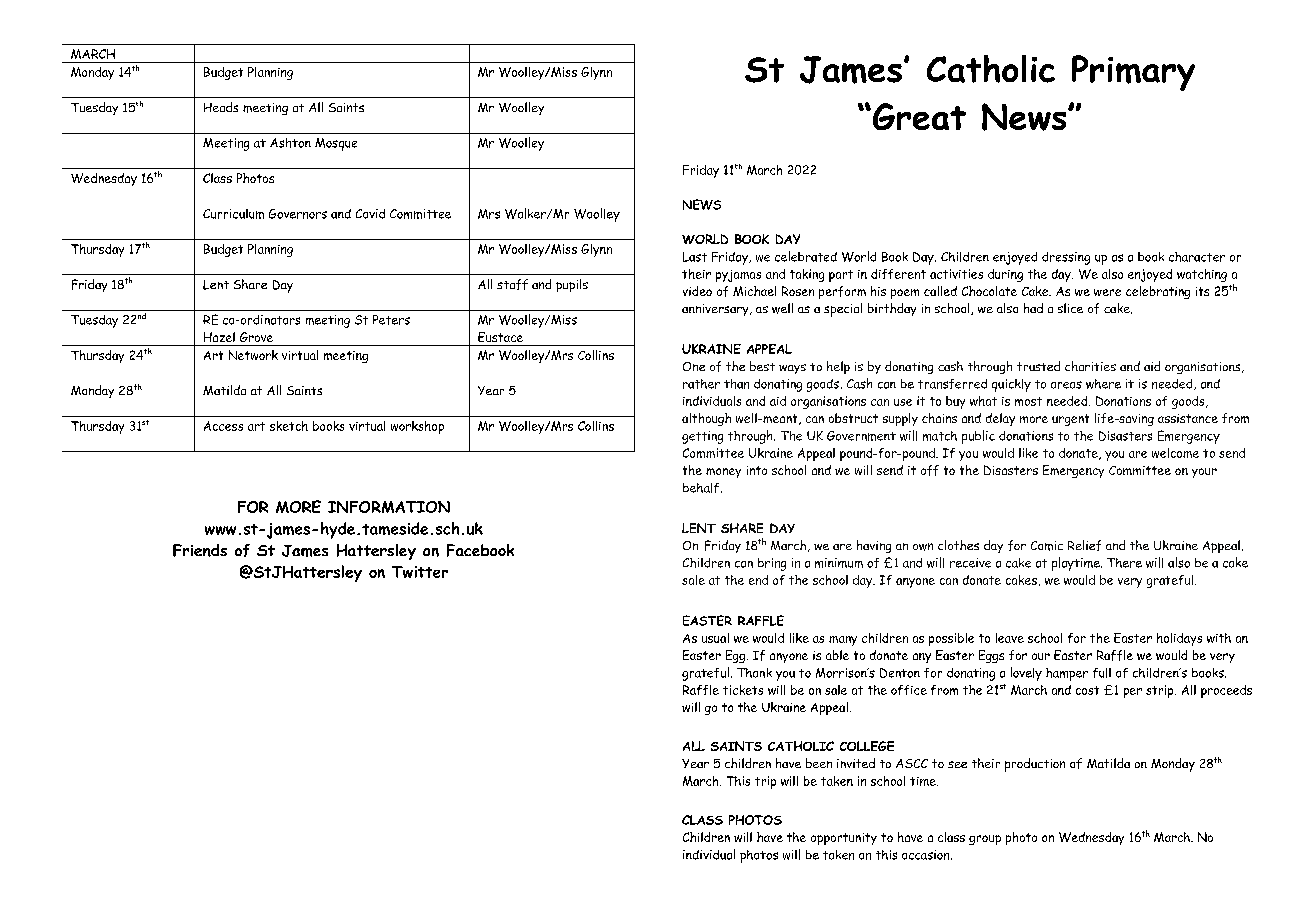 This screenshot has height=924, width=1308. Describe the element at coordinates (420, 572) in the screenshot. I see `Twitter` at that location.
